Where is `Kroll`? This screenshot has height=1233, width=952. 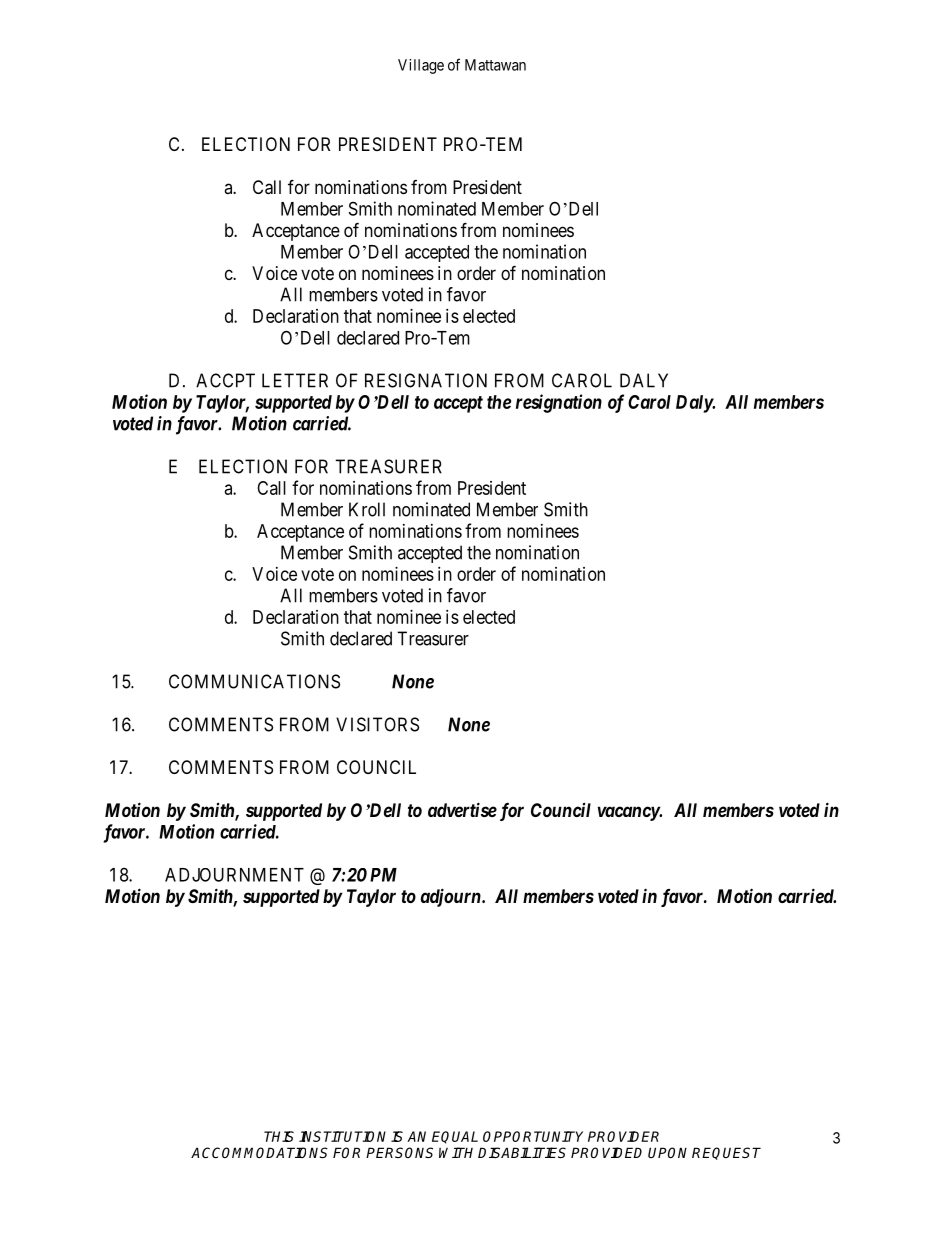
Kroll is located at coordinates (367, 509).
